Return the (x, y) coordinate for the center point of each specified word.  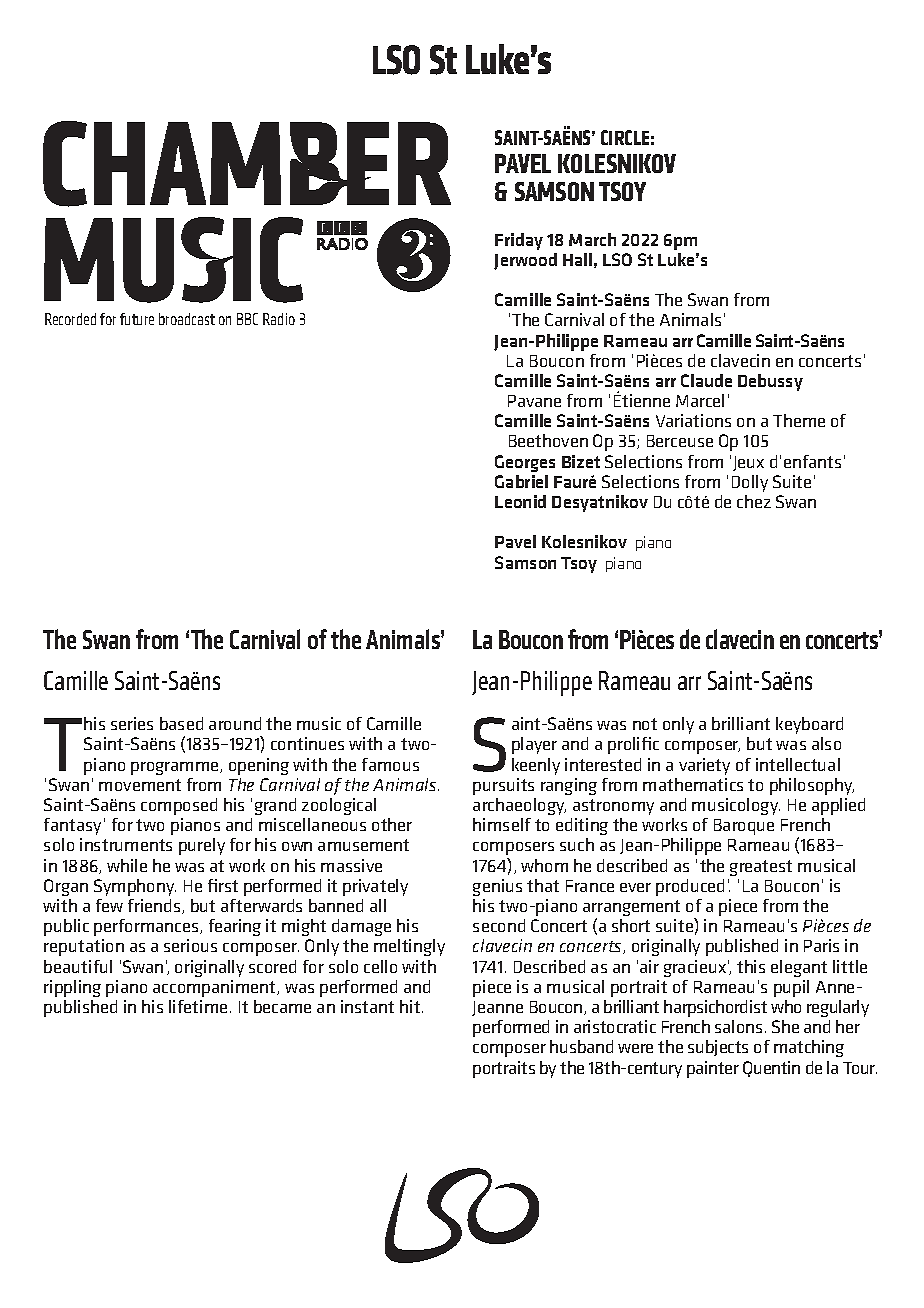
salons (738, 1026)
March (592, 239)
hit (411, 1006)
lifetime (198, 1006)
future (137, 319)
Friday (519, 241)
